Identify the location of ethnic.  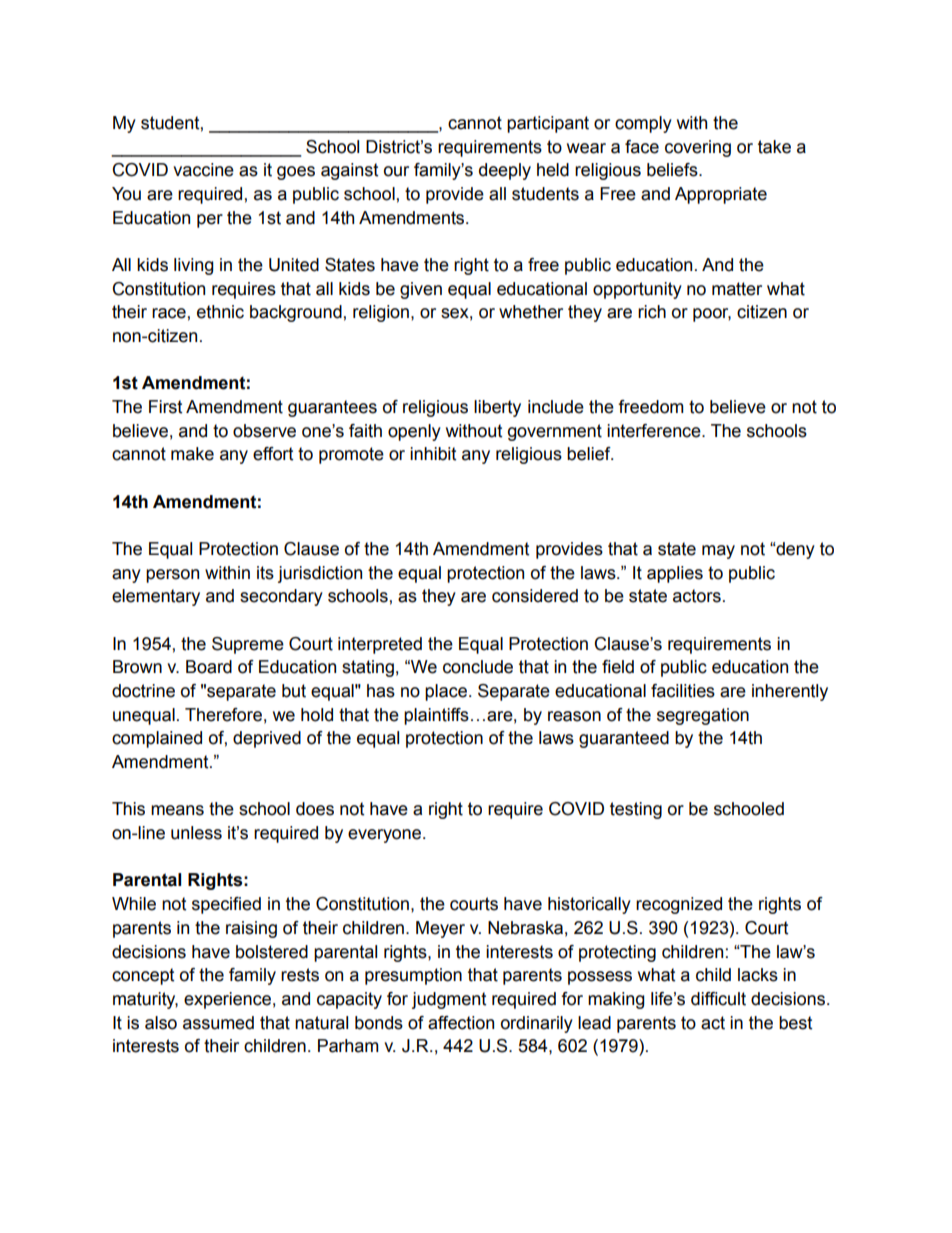
(220, 312).
